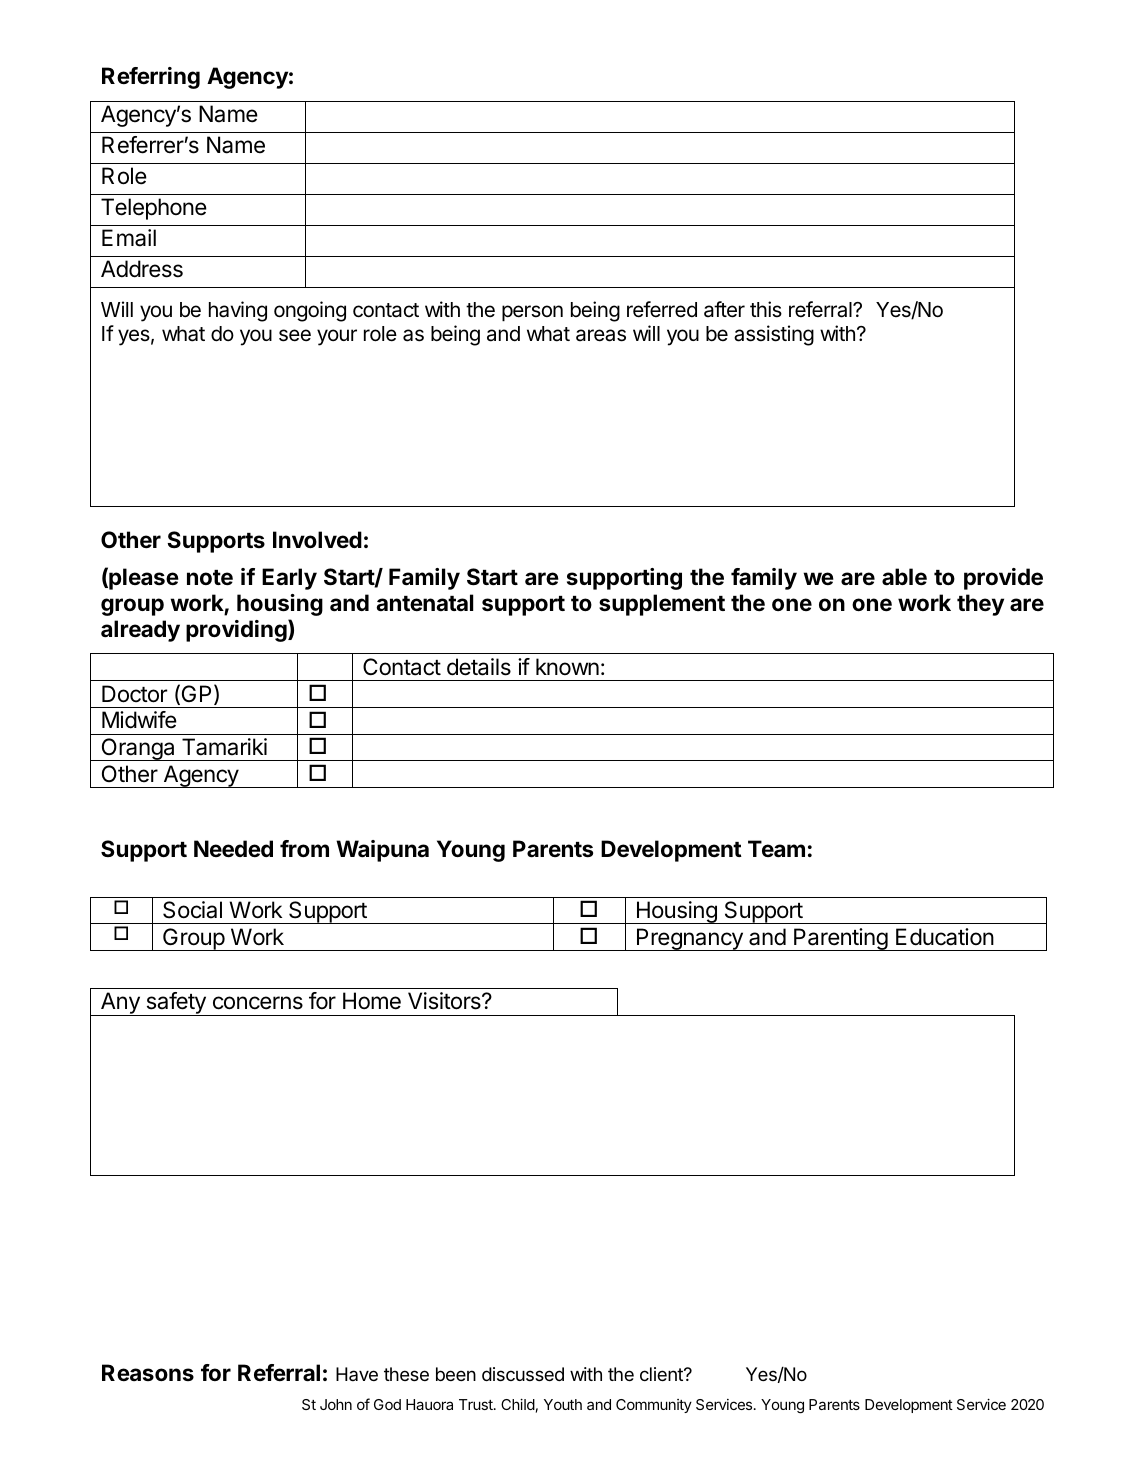 The width and height of the document is (1144, 1481). What do you see at coordinates (766, 309) in the document?
I see `this` at bounding box center [766, 309].
